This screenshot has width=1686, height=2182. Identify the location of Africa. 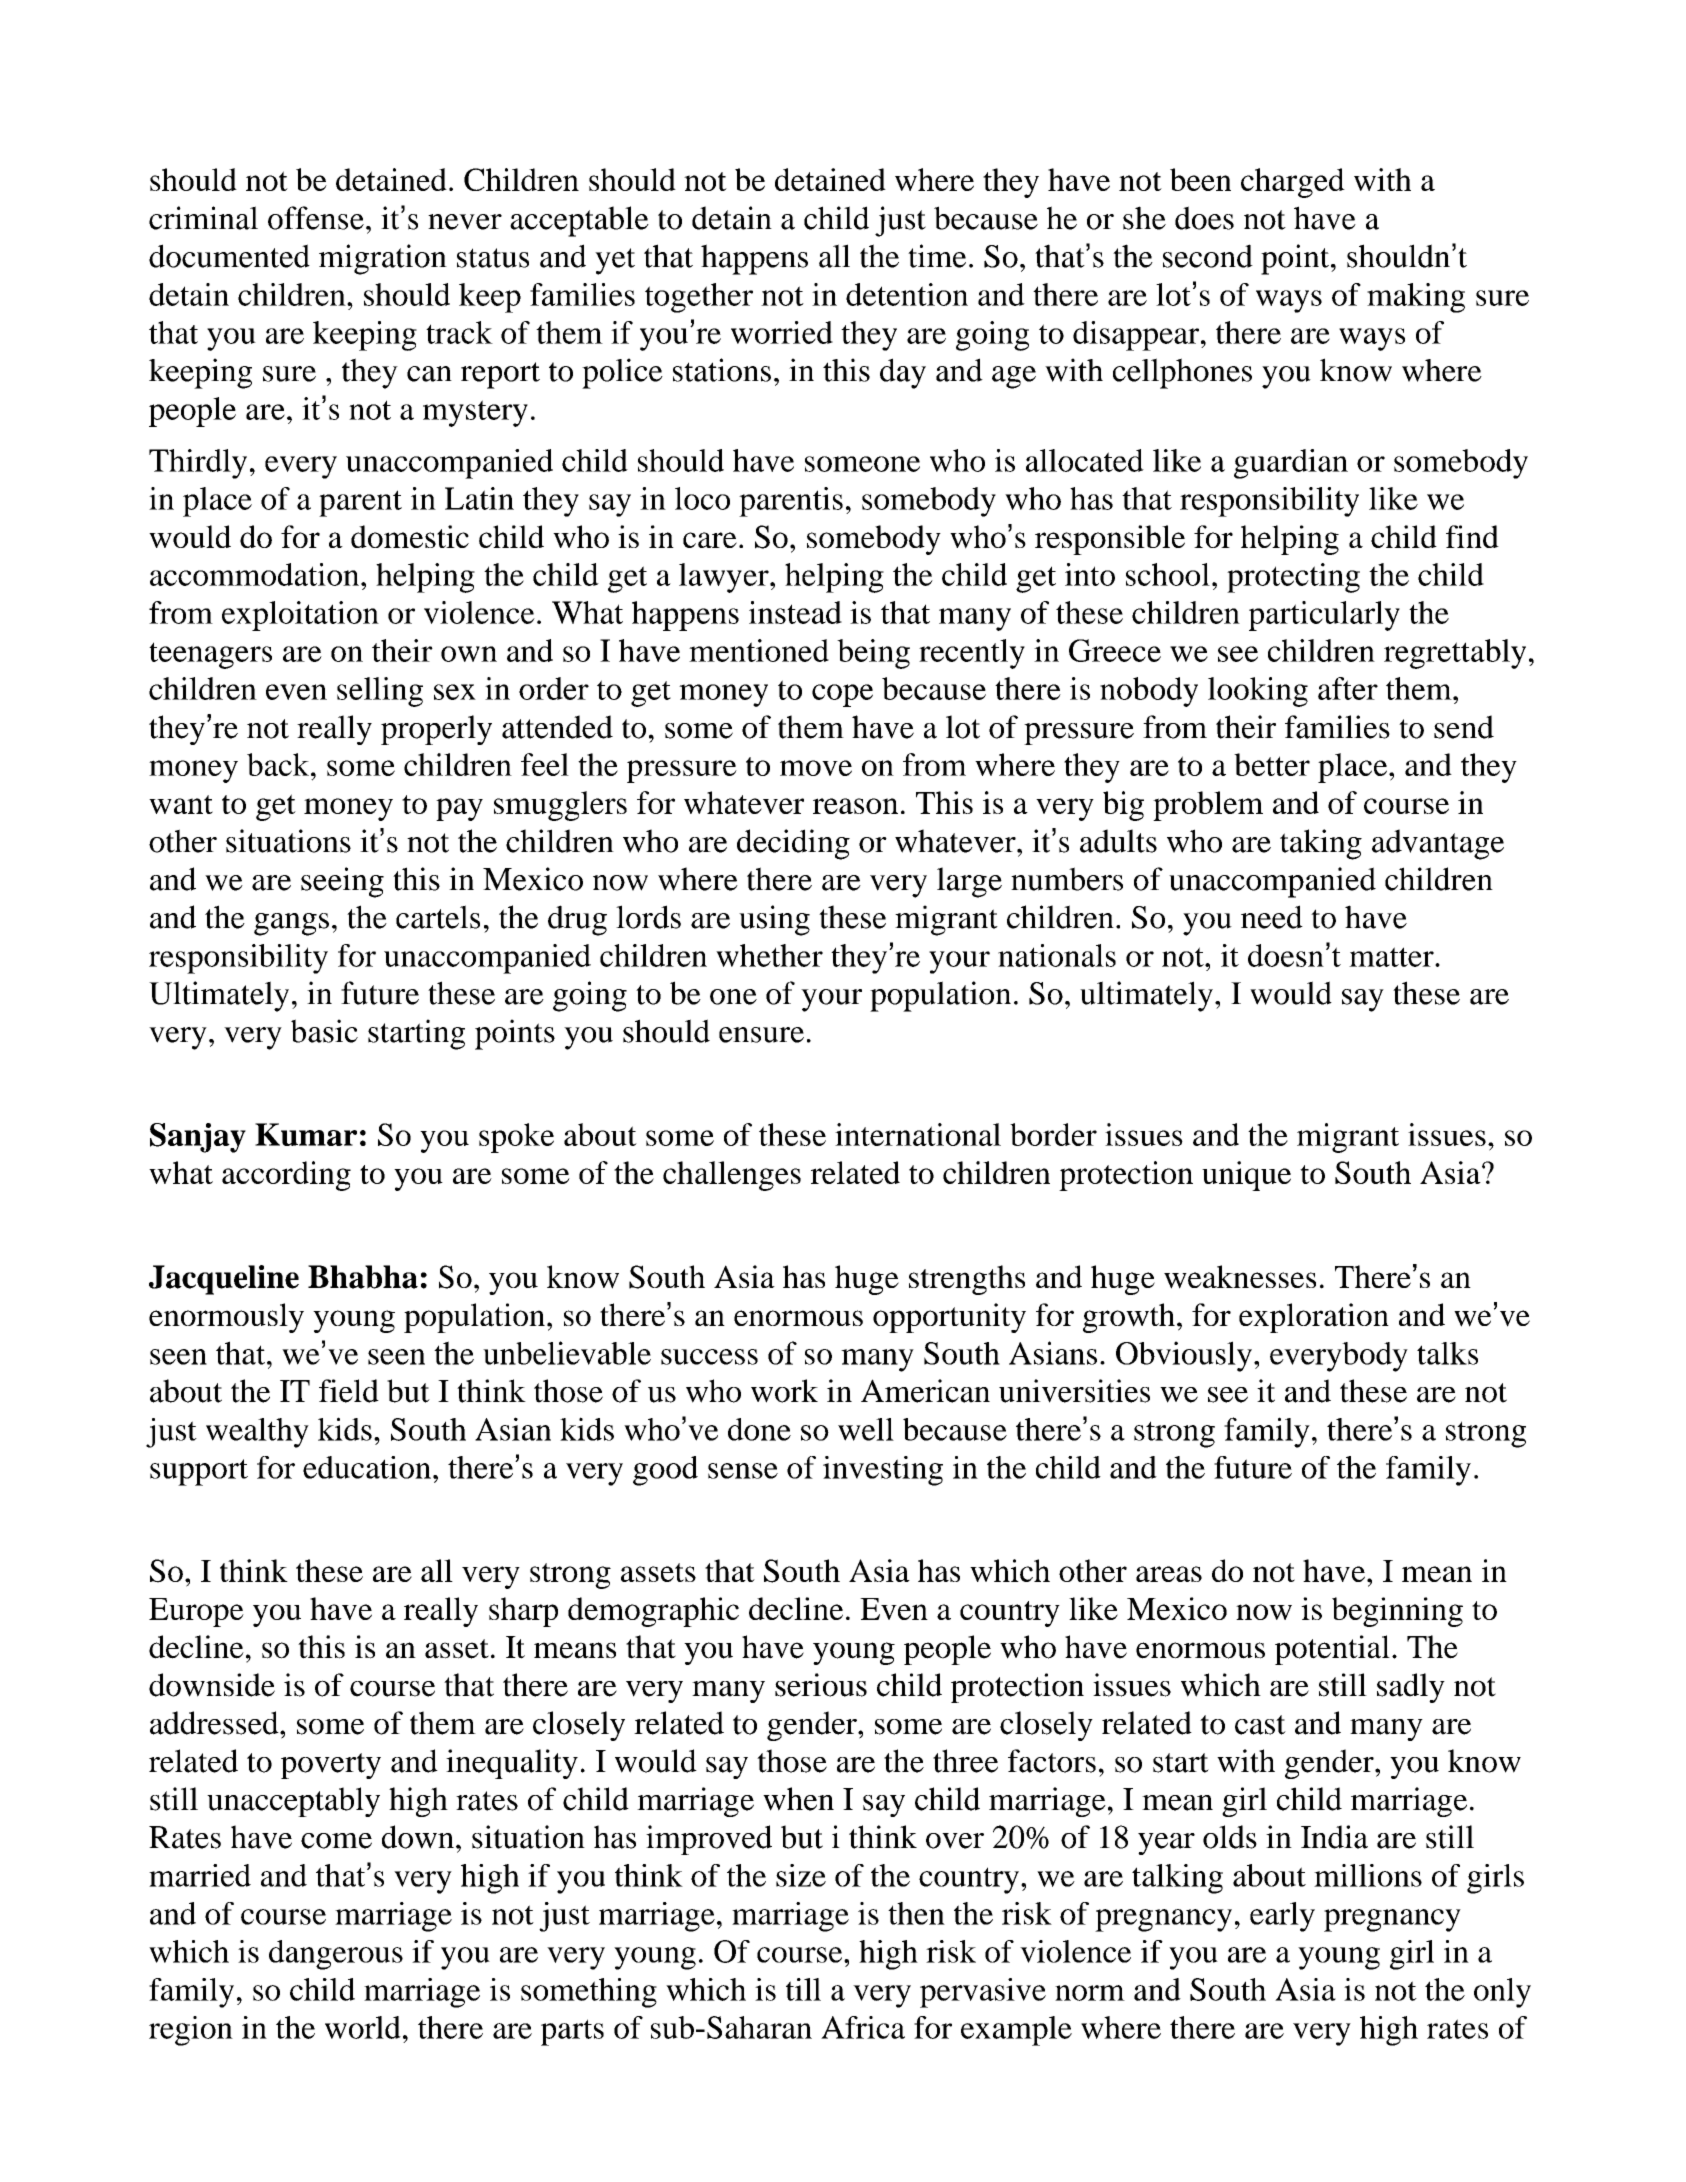
(863, 2027).
